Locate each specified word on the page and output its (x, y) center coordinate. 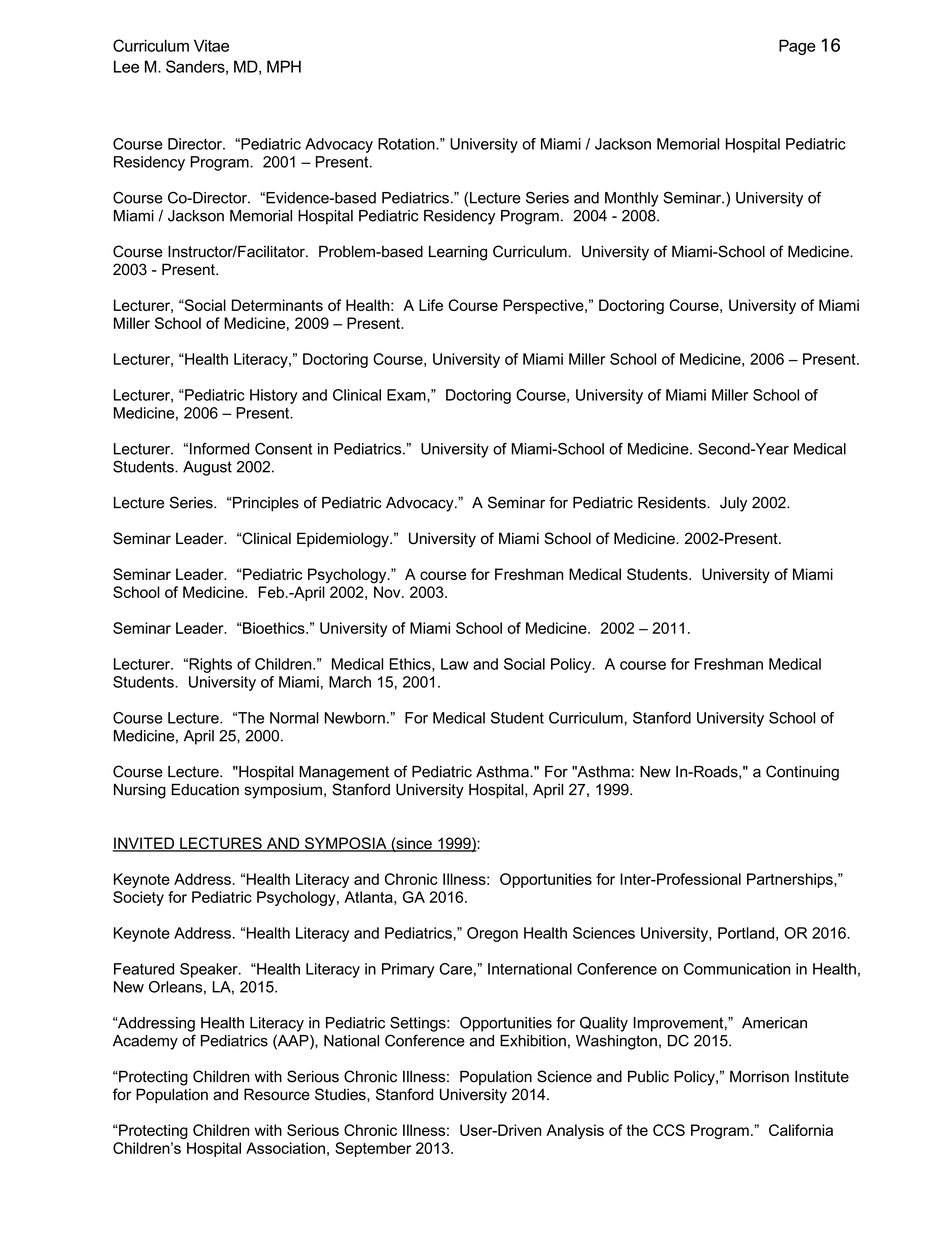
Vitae (211, 45)
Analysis (575, 1131)
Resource (277, 1094)
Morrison (759, 1076)
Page (797, 47)
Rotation (407, 144)
